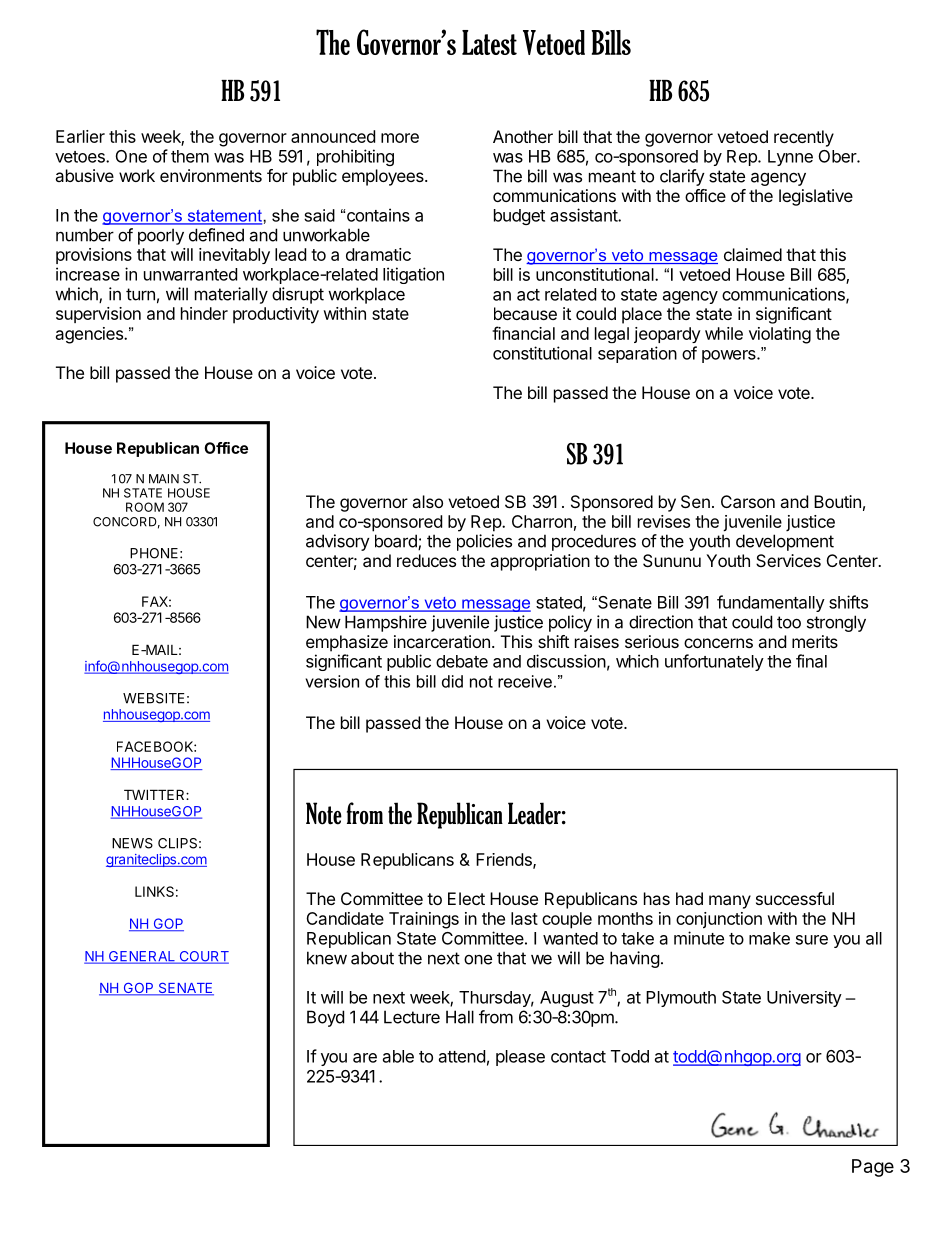  I want to click on them, so click(190, 156).
